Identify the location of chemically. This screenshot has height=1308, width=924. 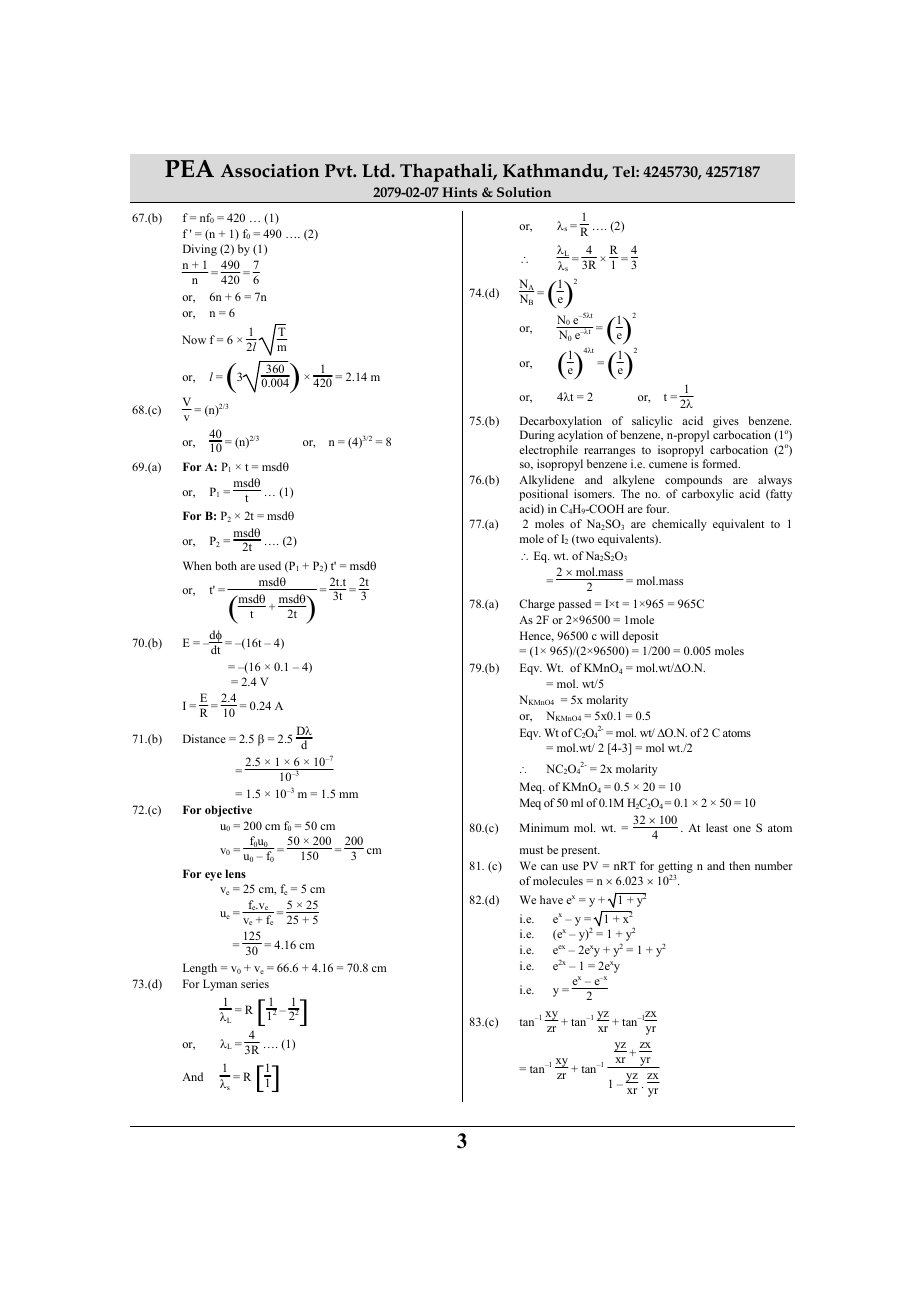
(679, 525).
